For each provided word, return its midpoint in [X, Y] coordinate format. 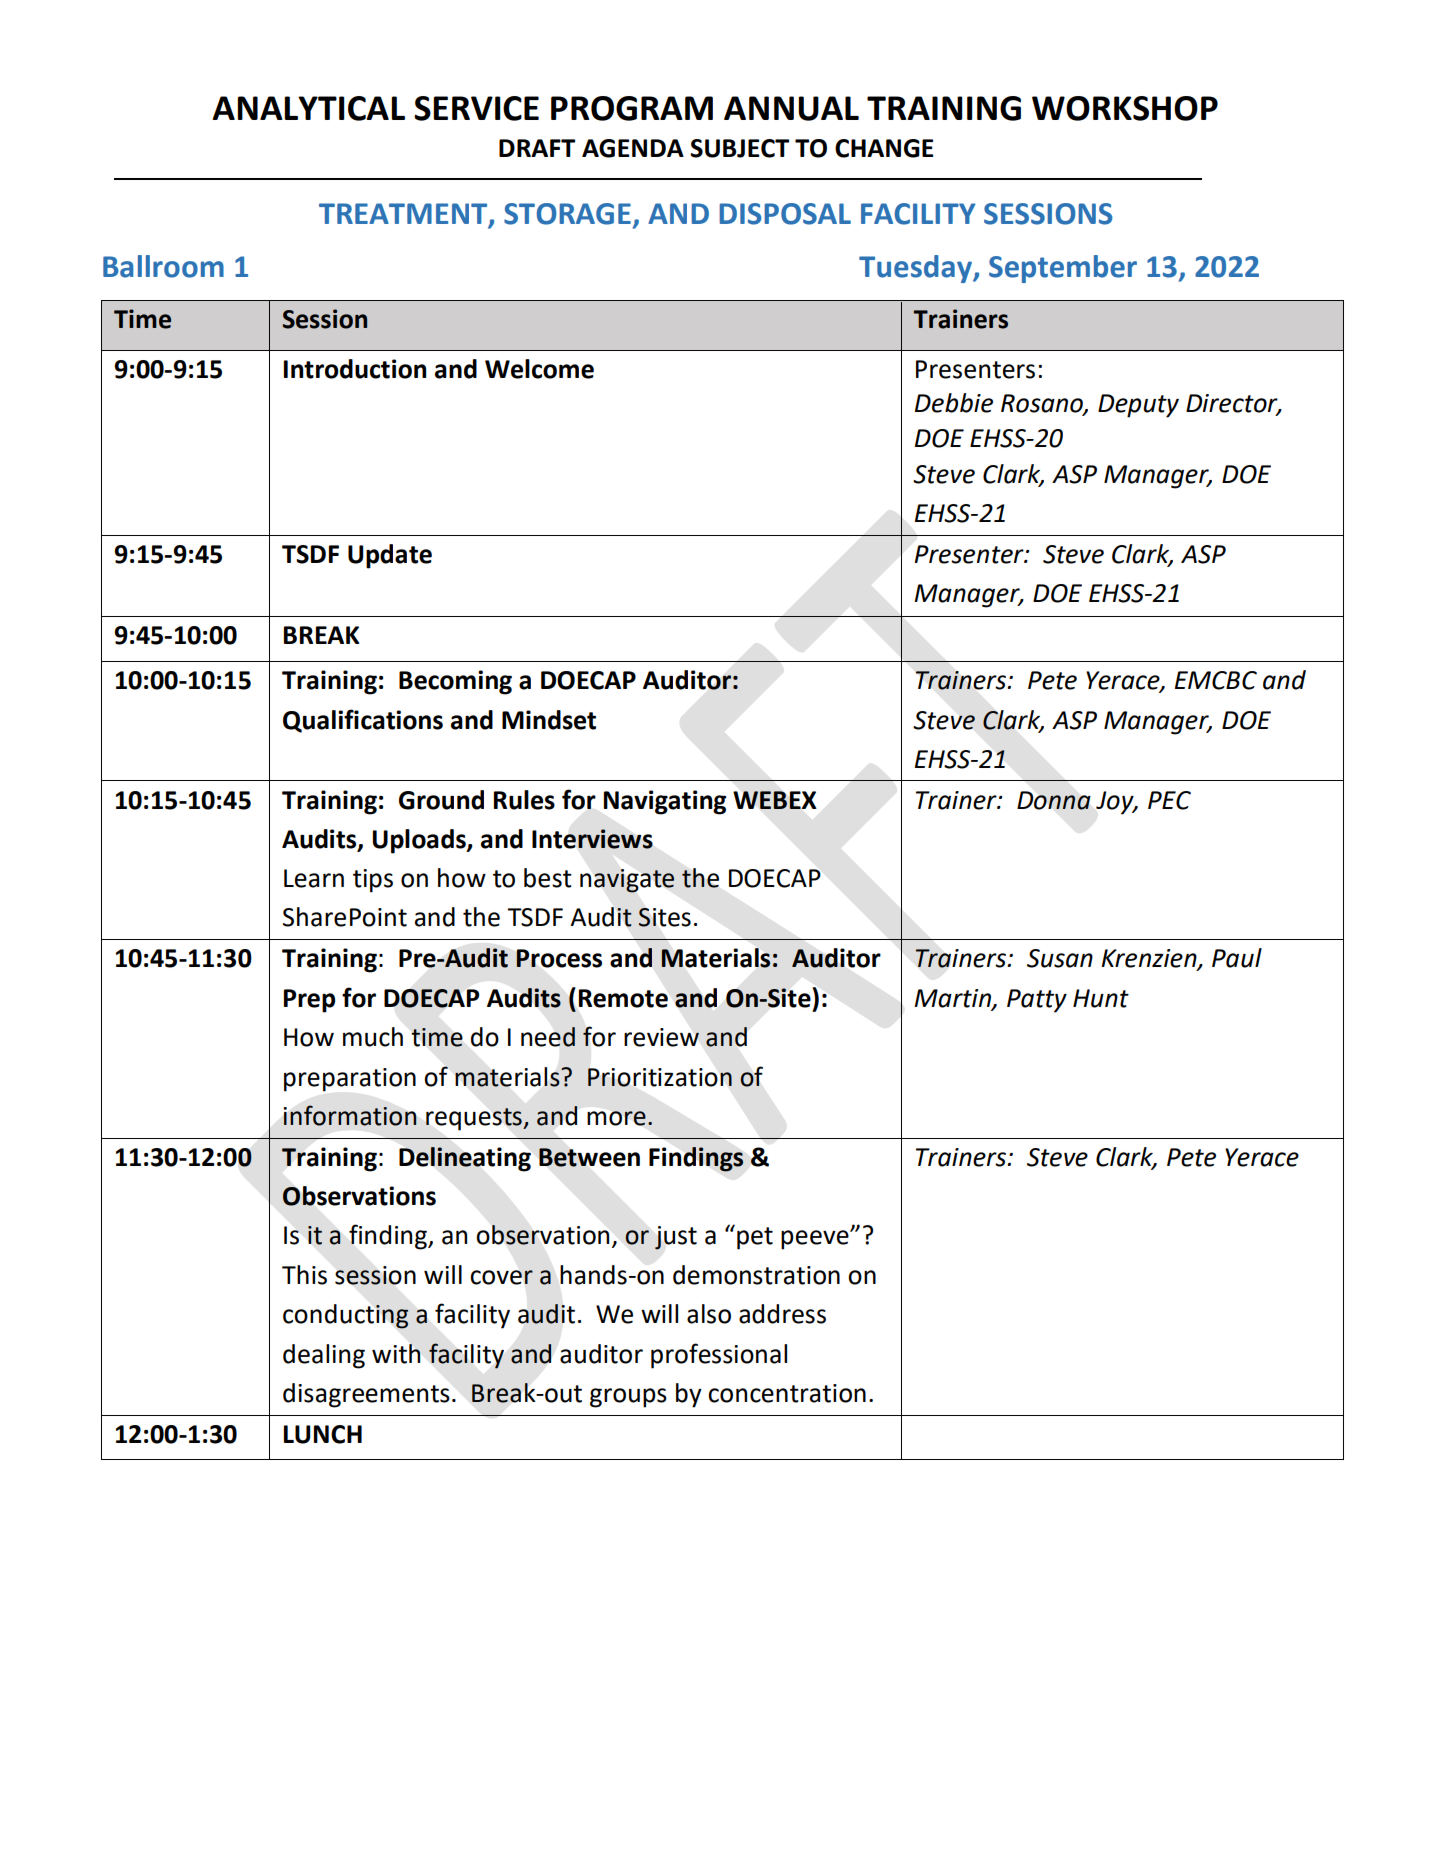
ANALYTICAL [308, 108]
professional [719, 1356]
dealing [324, 1356]
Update [390, 556]
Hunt [1101, 998]
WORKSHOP [1125, 108]
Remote [623, 998]
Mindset [549, 720]
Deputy [1138, 406]
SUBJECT [739, 148]
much [373, 1037]
